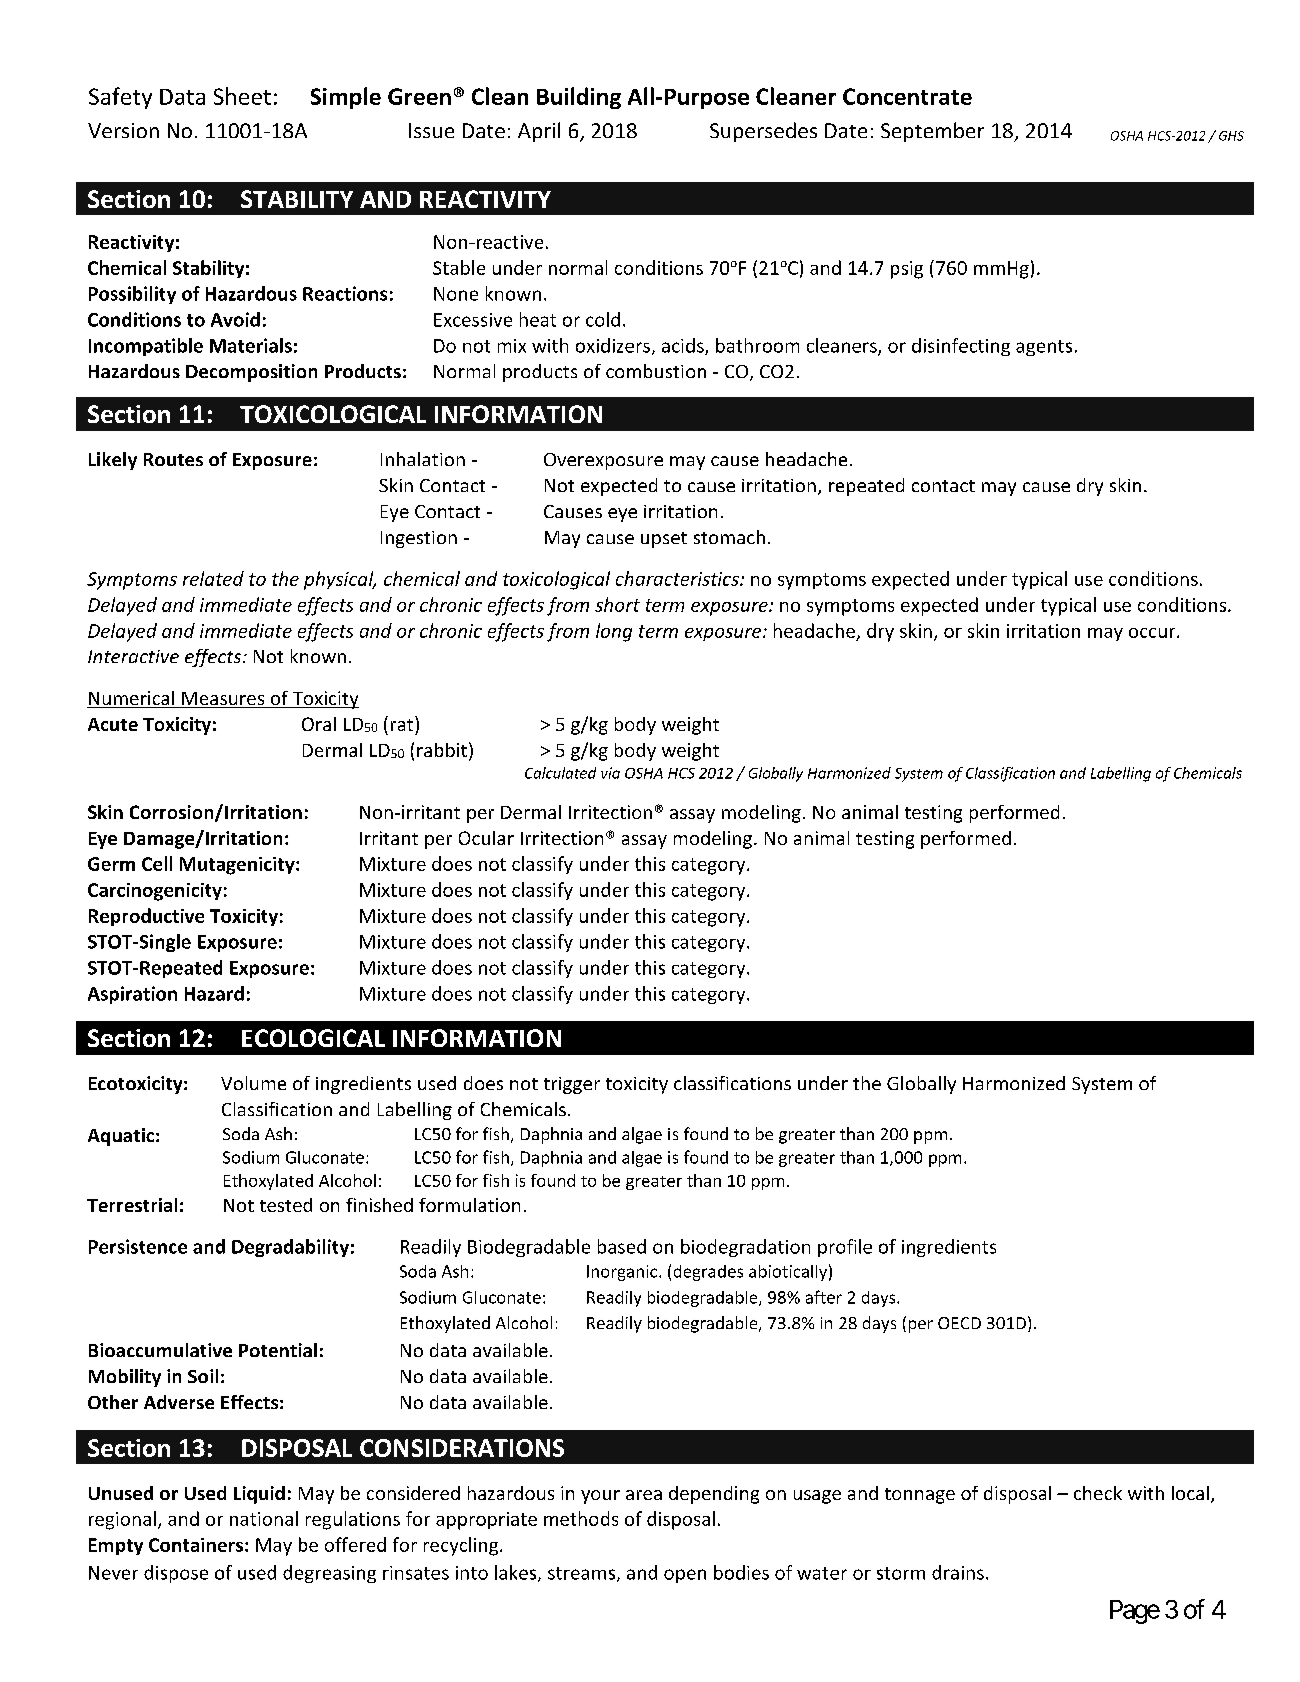 This document has width=1300, height=1682. What do you see at coordinates (264, 1518) in the document?
I see `national` at bounding box center [264, 1518].
